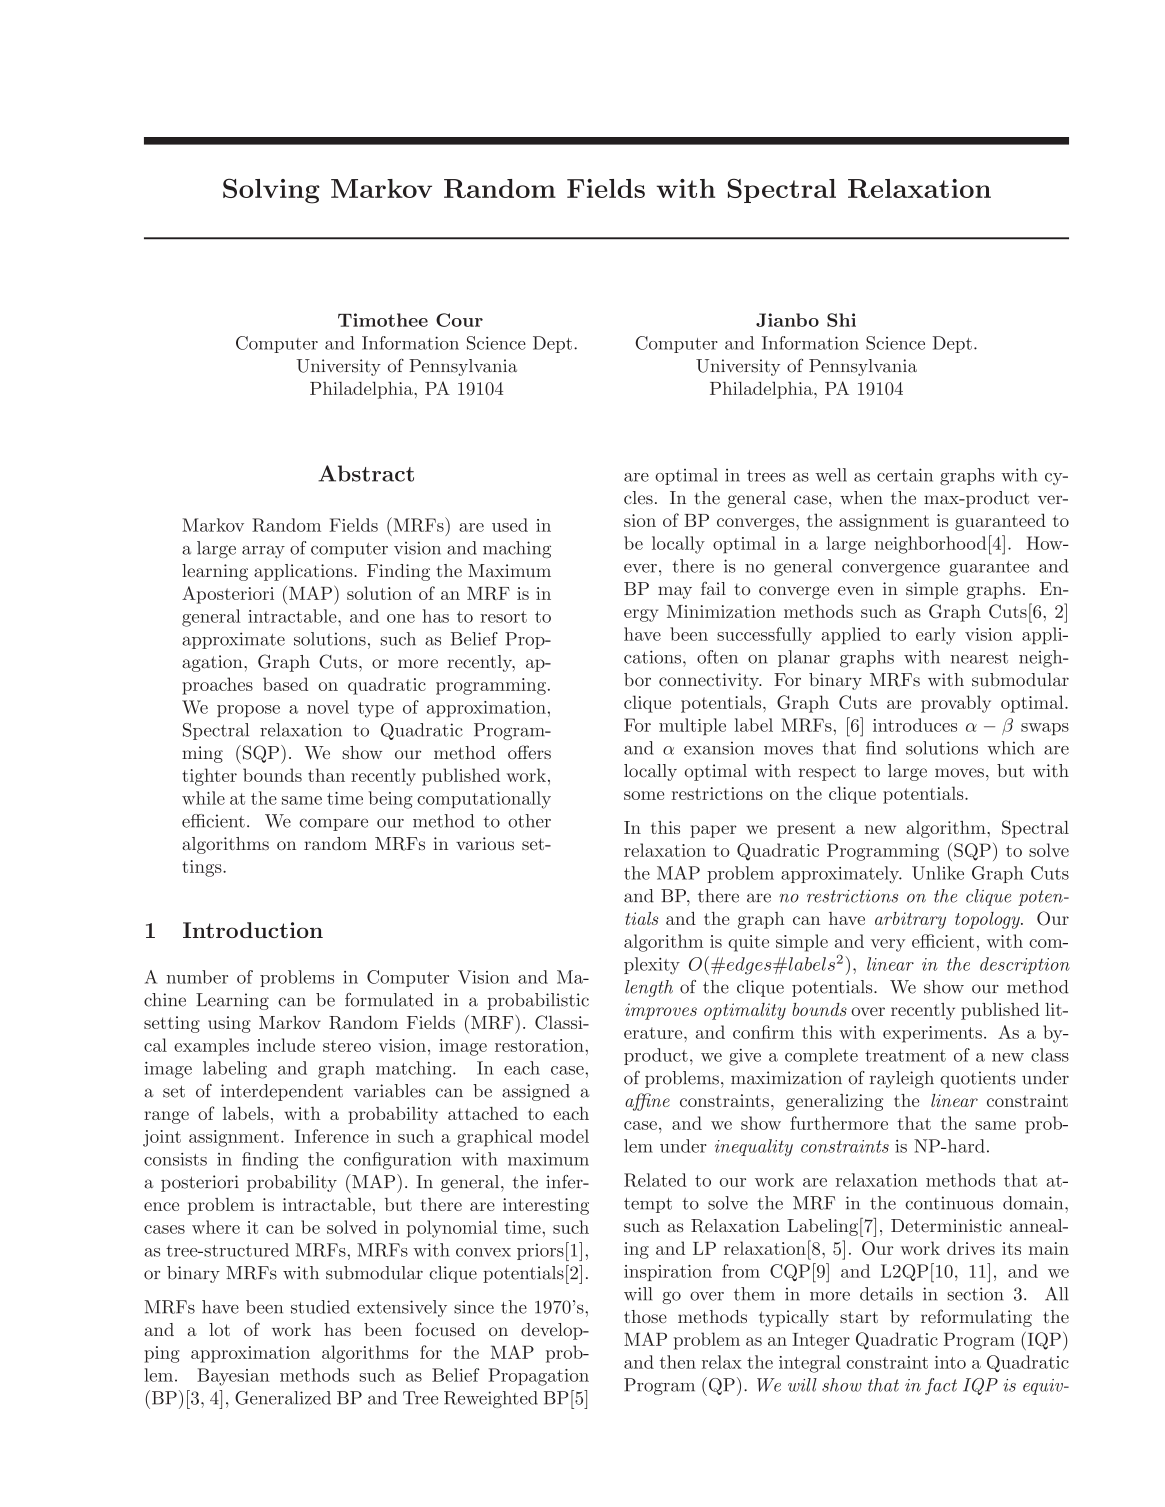 Image resolution: width=1165 pixels, height=1507 pixels. What do you see at coordinates (271, 191) in the screenshot?
I see `Solving` at bounding box center [271, 191].
